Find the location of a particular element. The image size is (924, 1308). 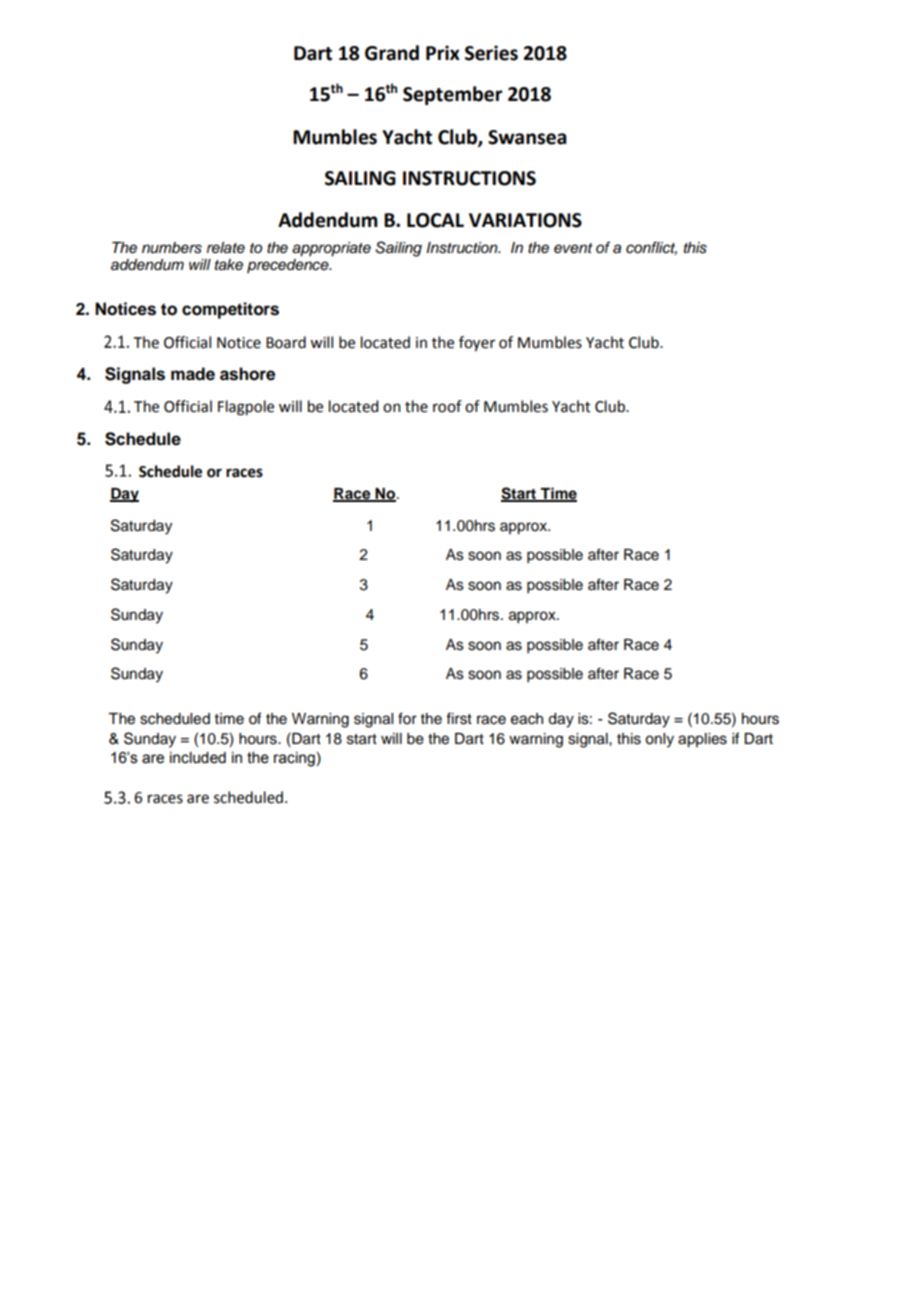

Prix is located at coordinates (443, 52).
